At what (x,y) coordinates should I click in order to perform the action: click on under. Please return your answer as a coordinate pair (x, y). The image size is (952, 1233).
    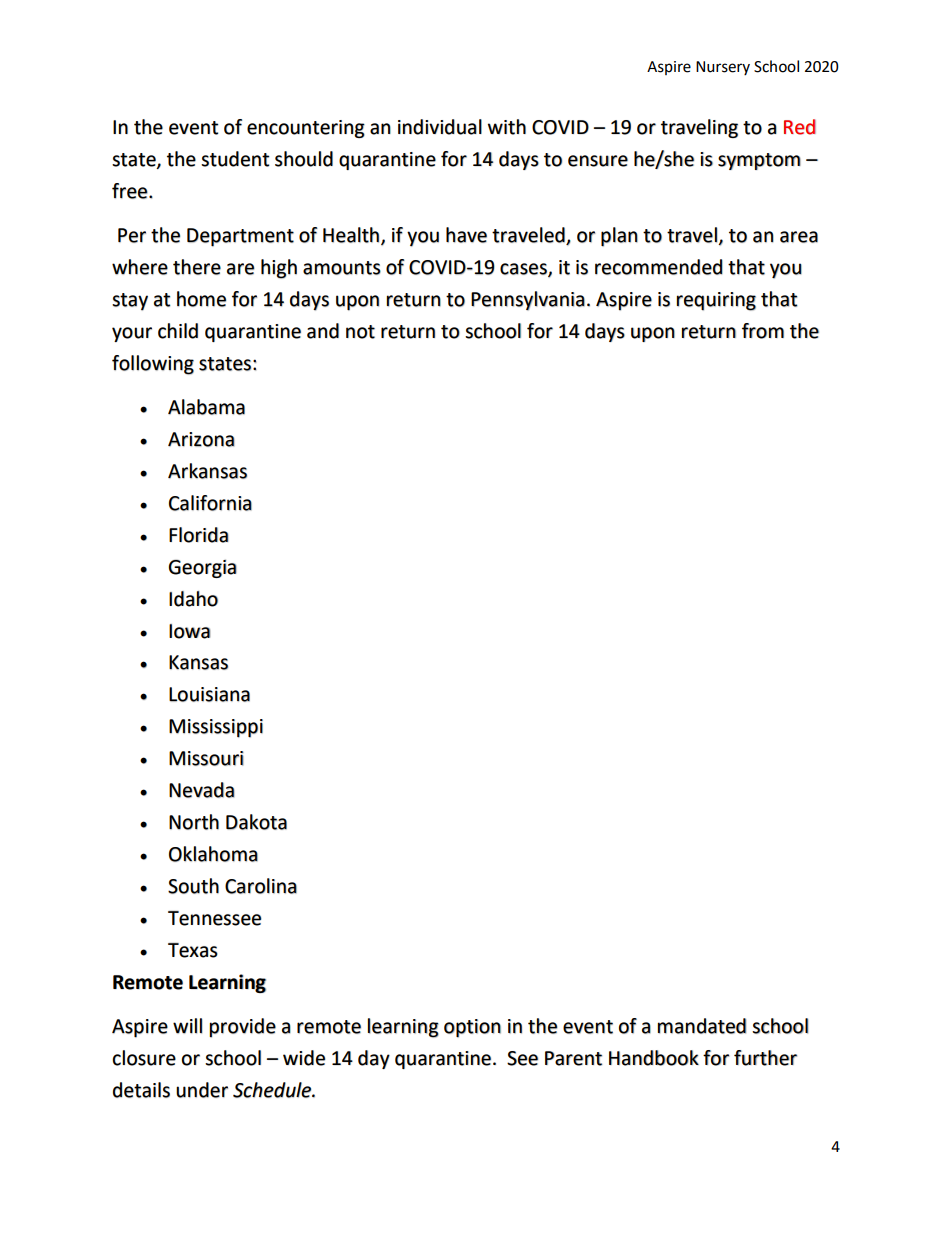
    Looking at the image, I should click on (202, 1090).
